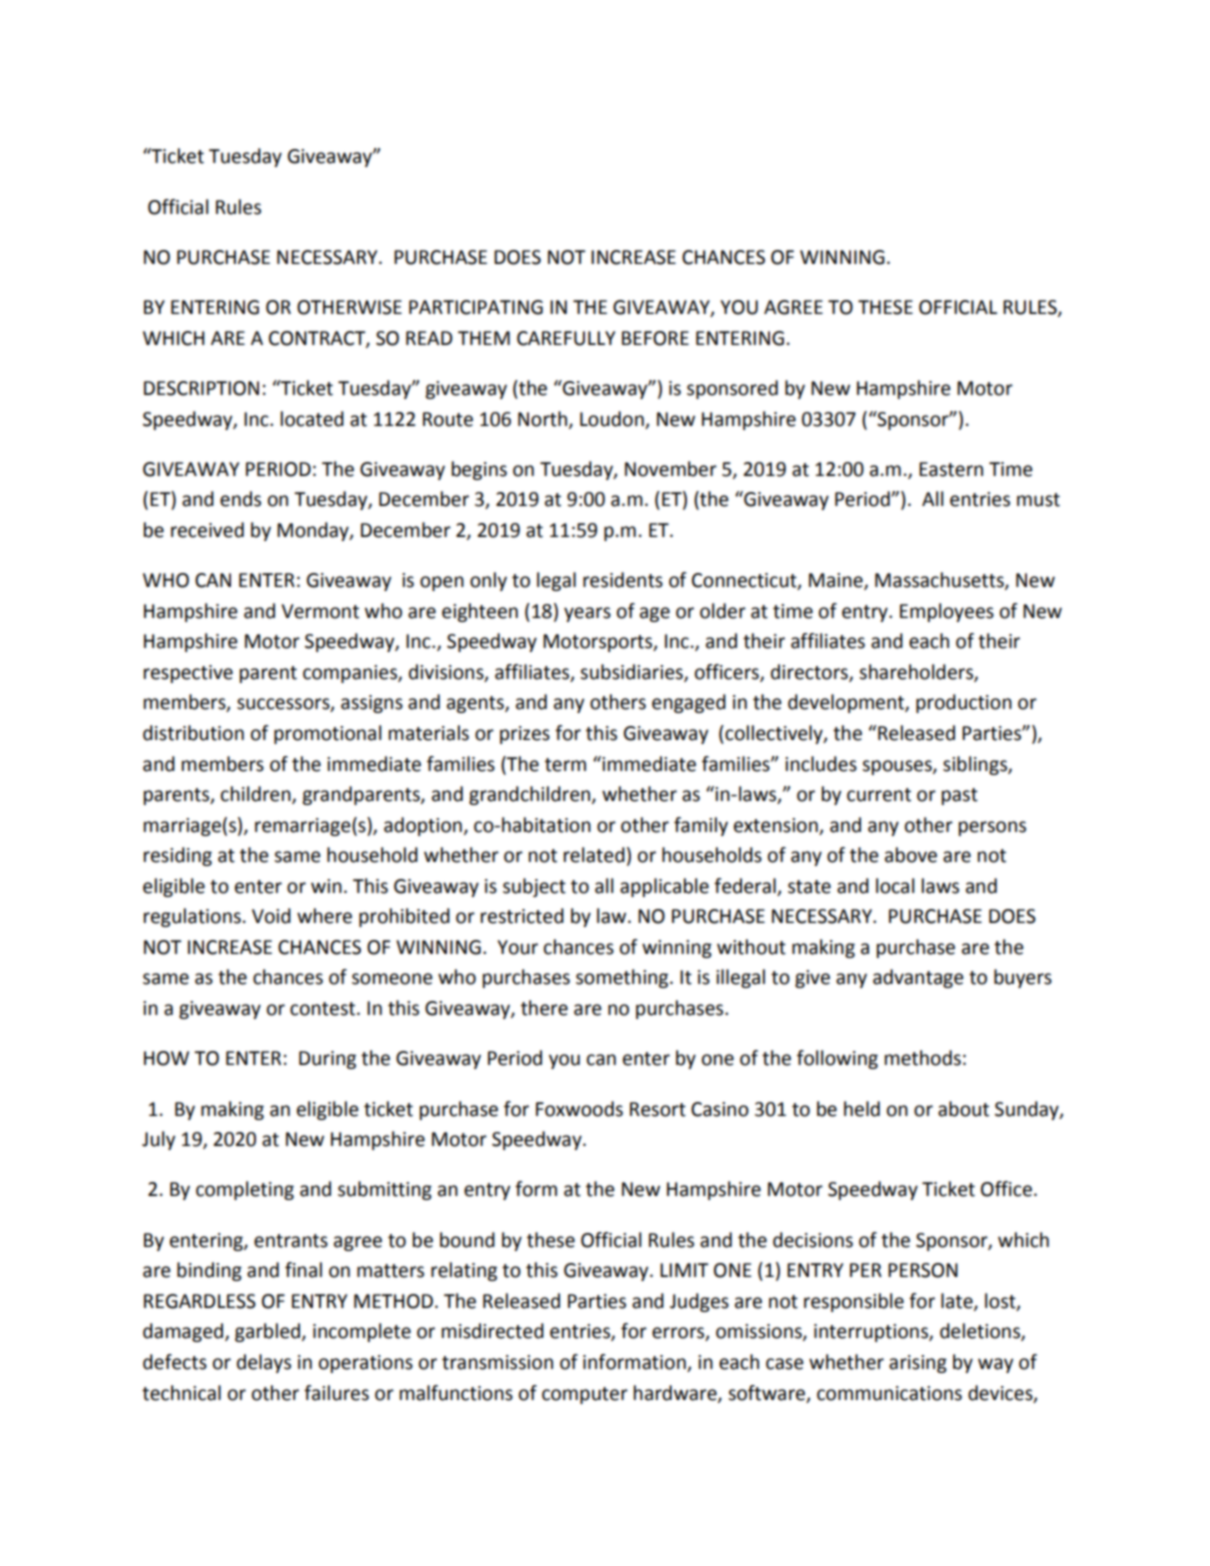 Image resolution: width=1210 pixels, height=1566 pixels. I want to click on contest, so click(324, 1009).
